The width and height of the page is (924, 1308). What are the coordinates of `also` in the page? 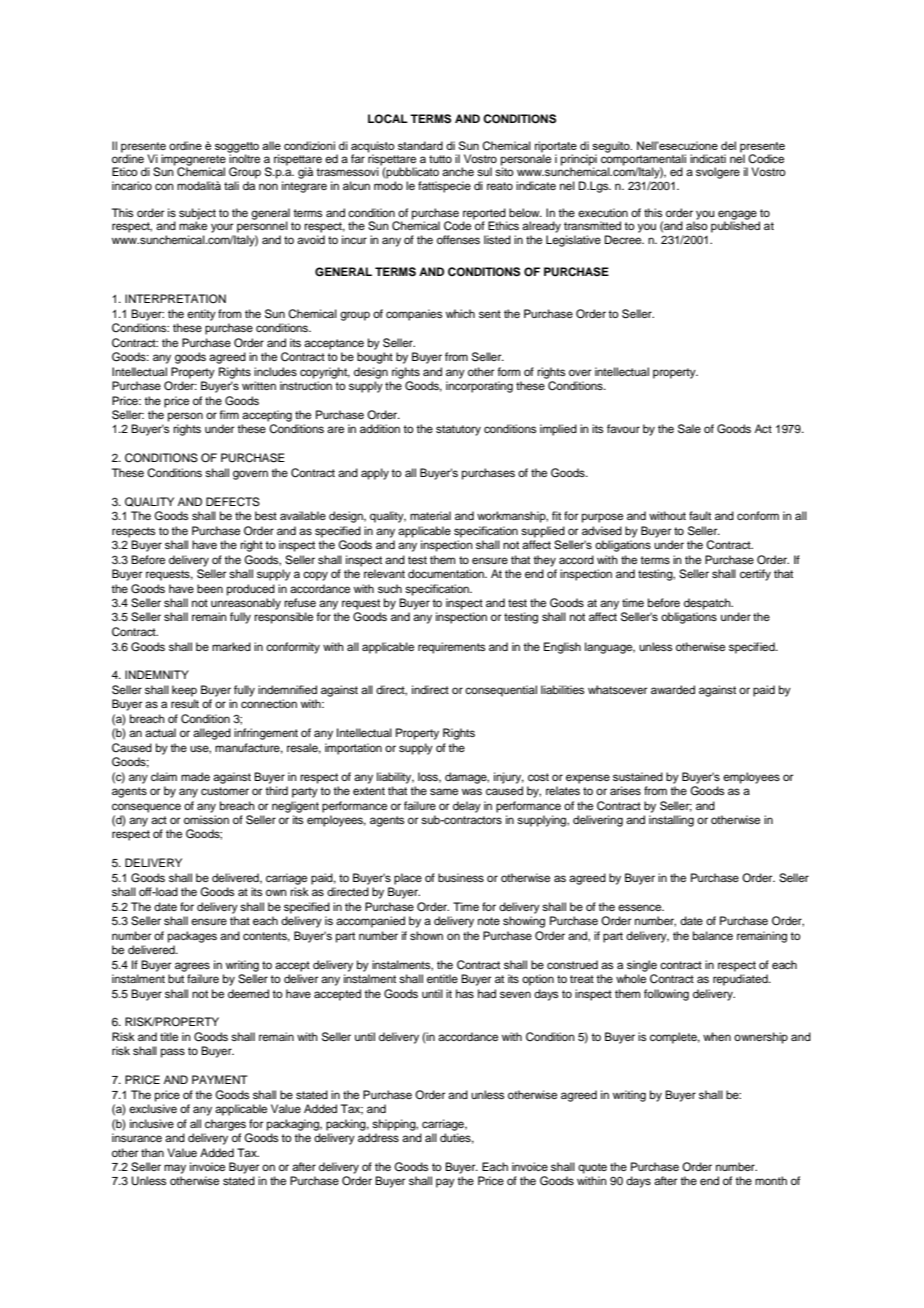 It's located at (697, 224).
